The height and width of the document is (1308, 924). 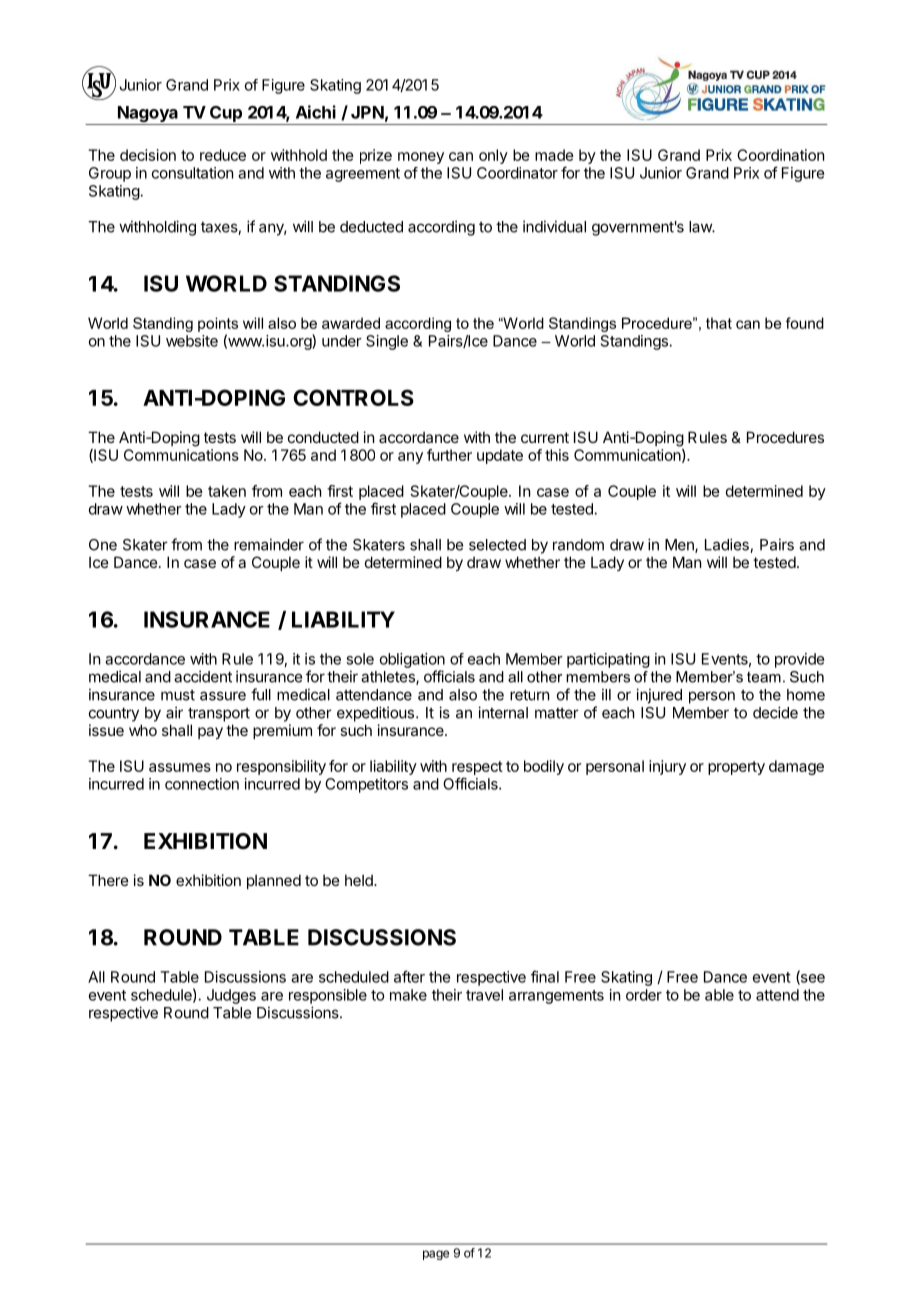 What do you see at coordinates (192, 173) in the document?
I see `consultation` at bounding box center [192, 173].
